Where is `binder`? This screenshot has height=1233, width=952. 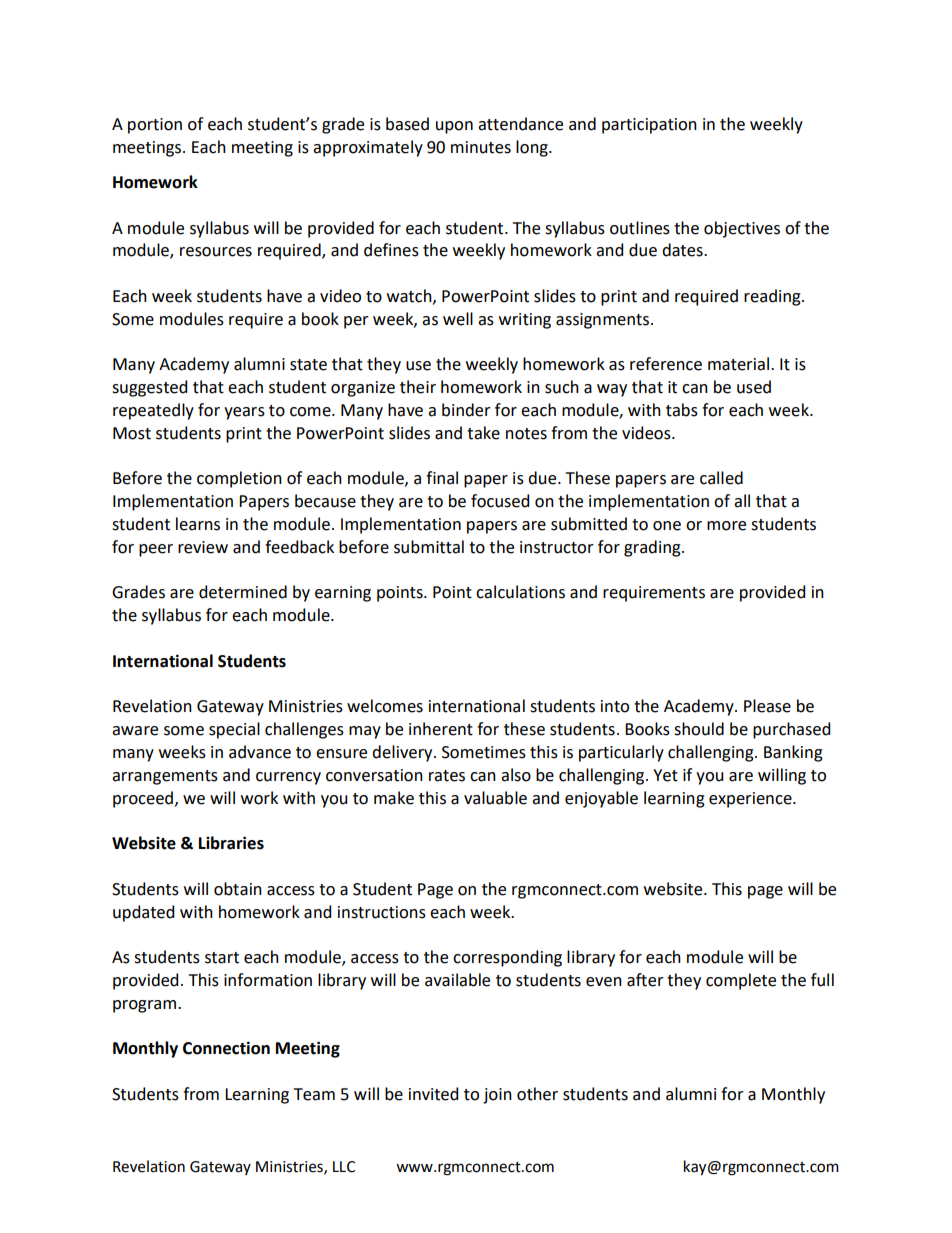
binder is located at coordinates (466, 410).
